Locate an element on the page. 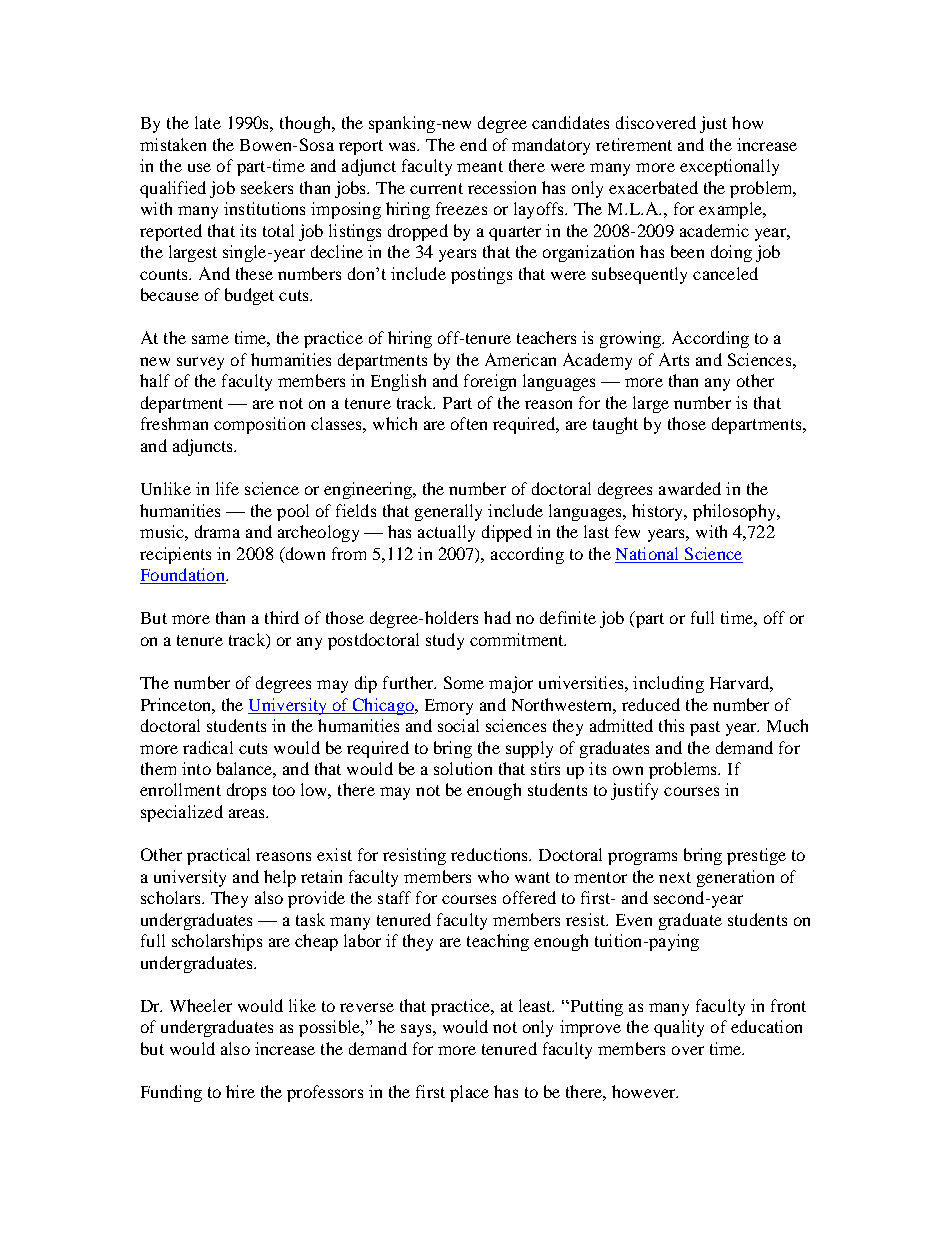 The width and height of the page is (952, 1233). third is located at coordinates (282, 617).
